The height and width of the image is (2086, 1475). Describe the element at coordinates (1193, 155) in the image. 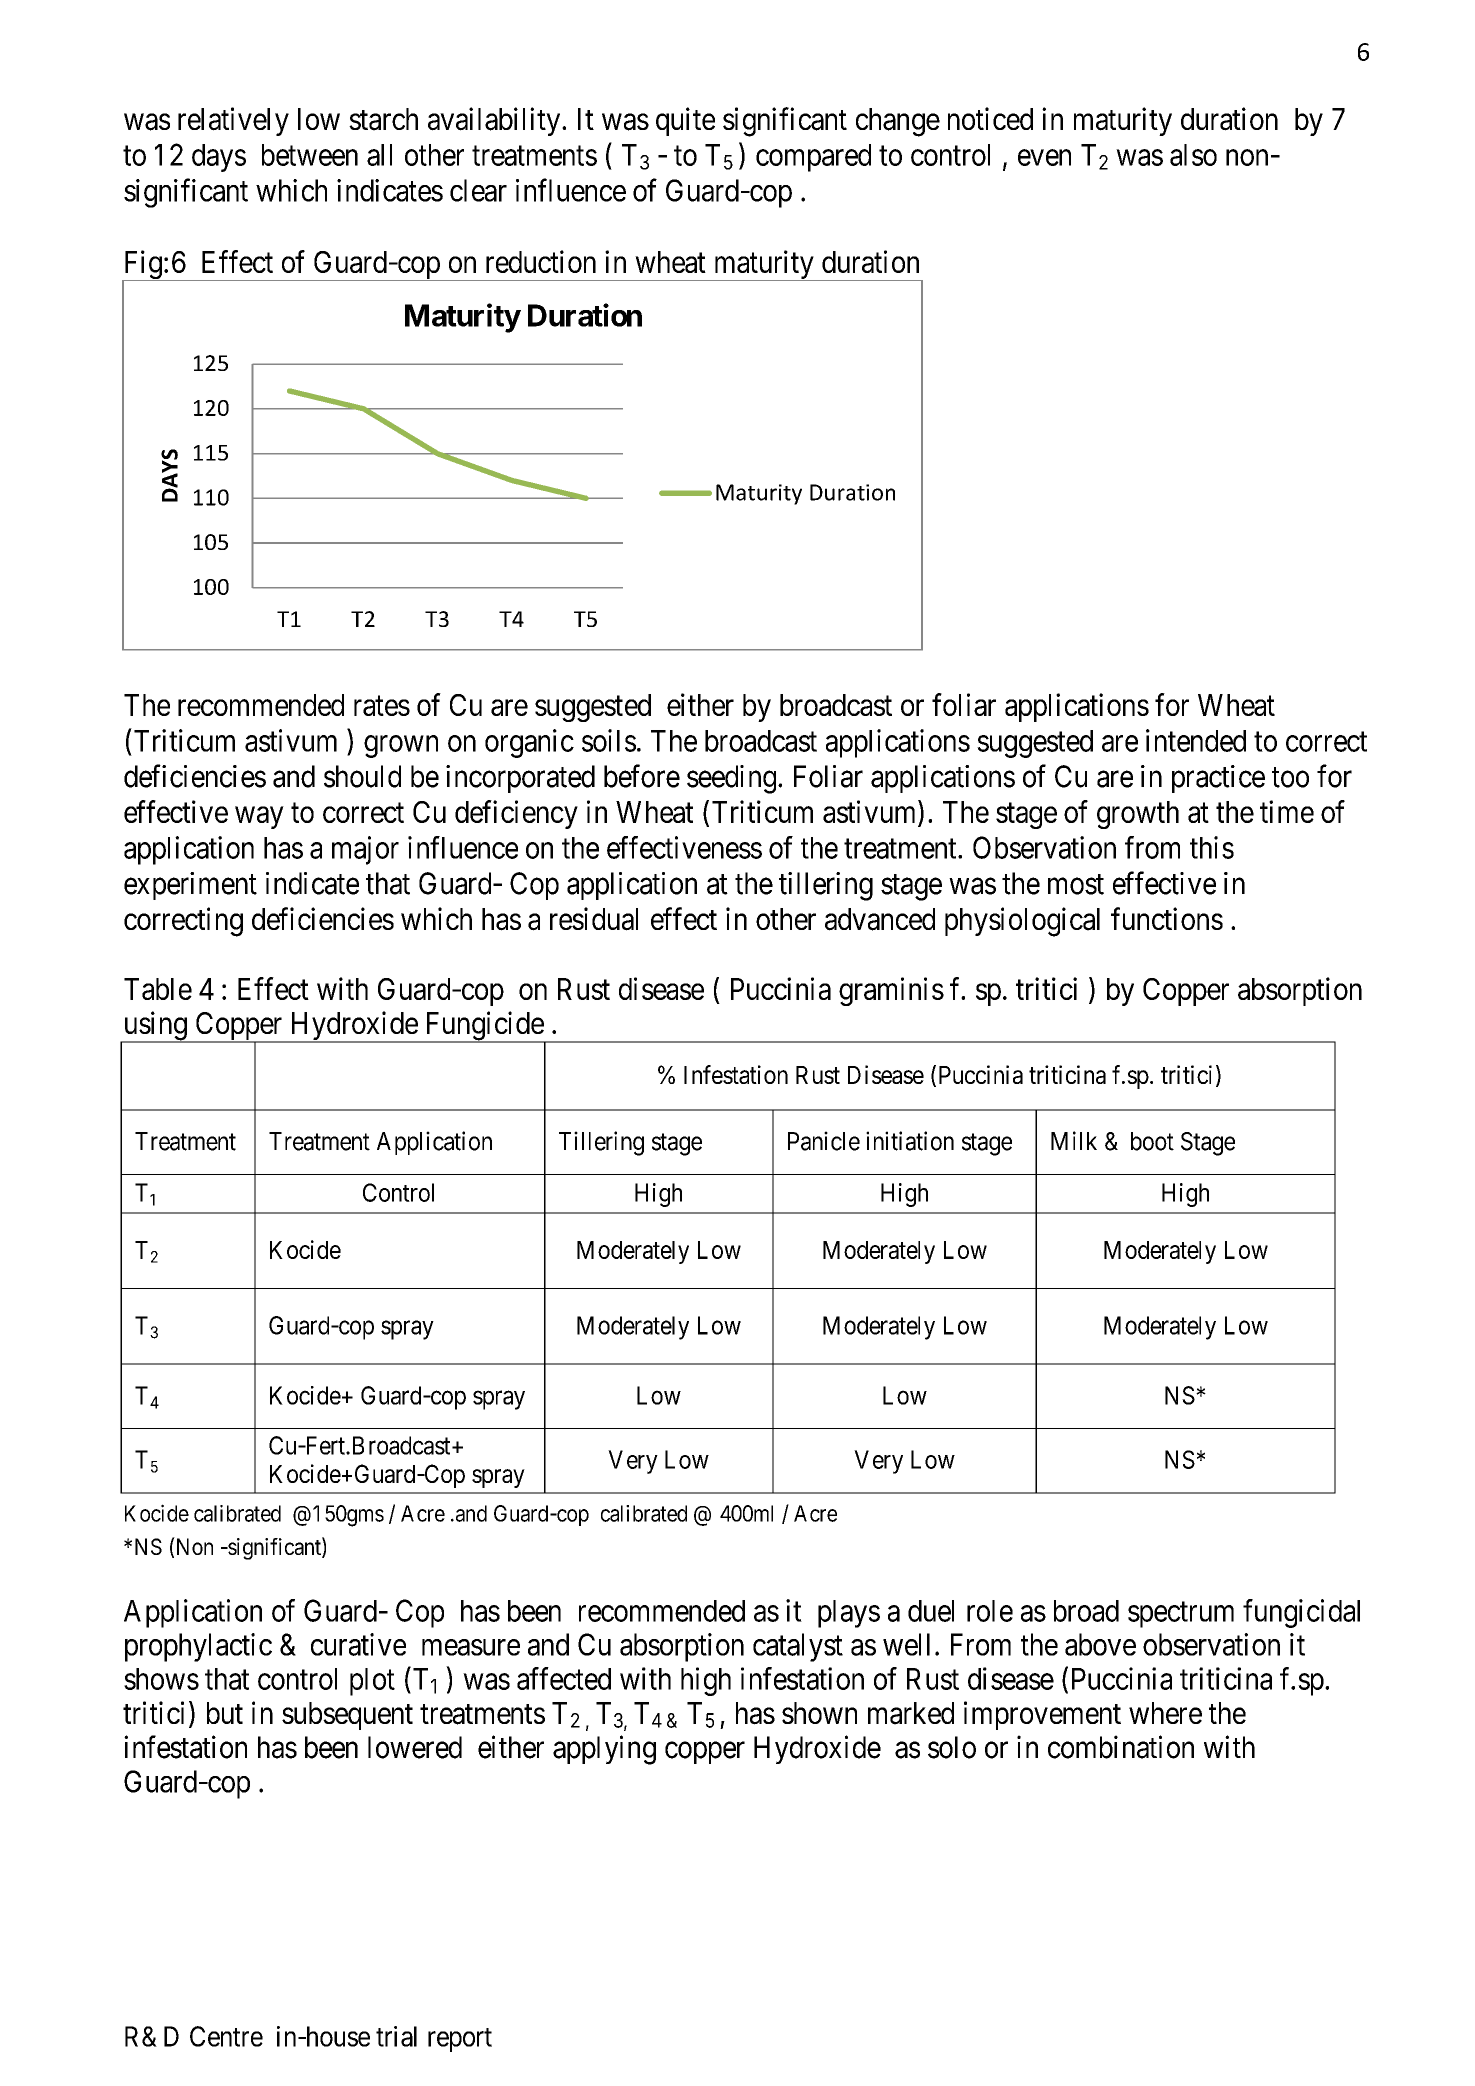

I see `also` at that location.
